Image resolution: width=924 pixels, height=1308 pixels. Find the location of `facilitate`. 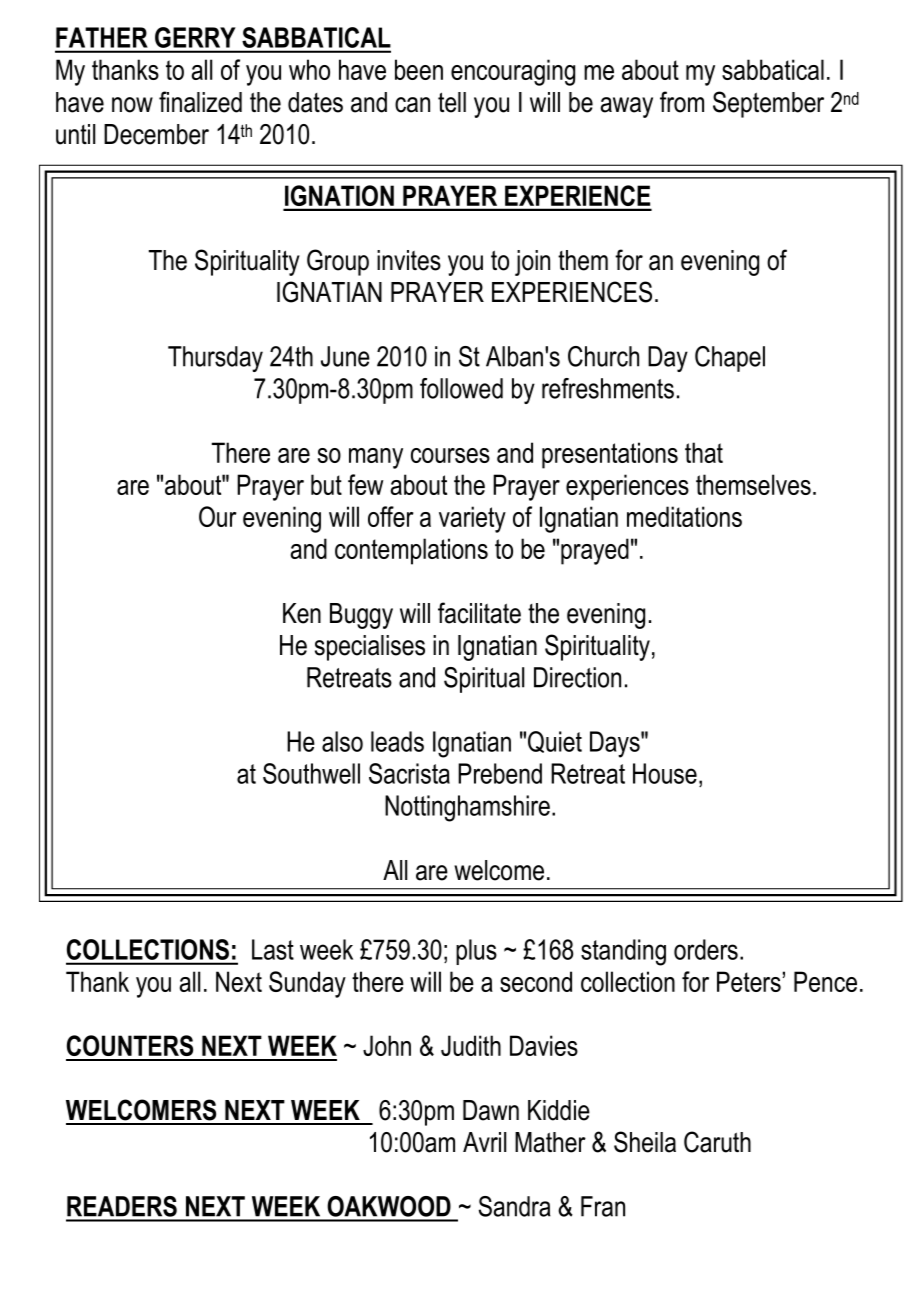

facilitate is located at coordinates (479, 613).
